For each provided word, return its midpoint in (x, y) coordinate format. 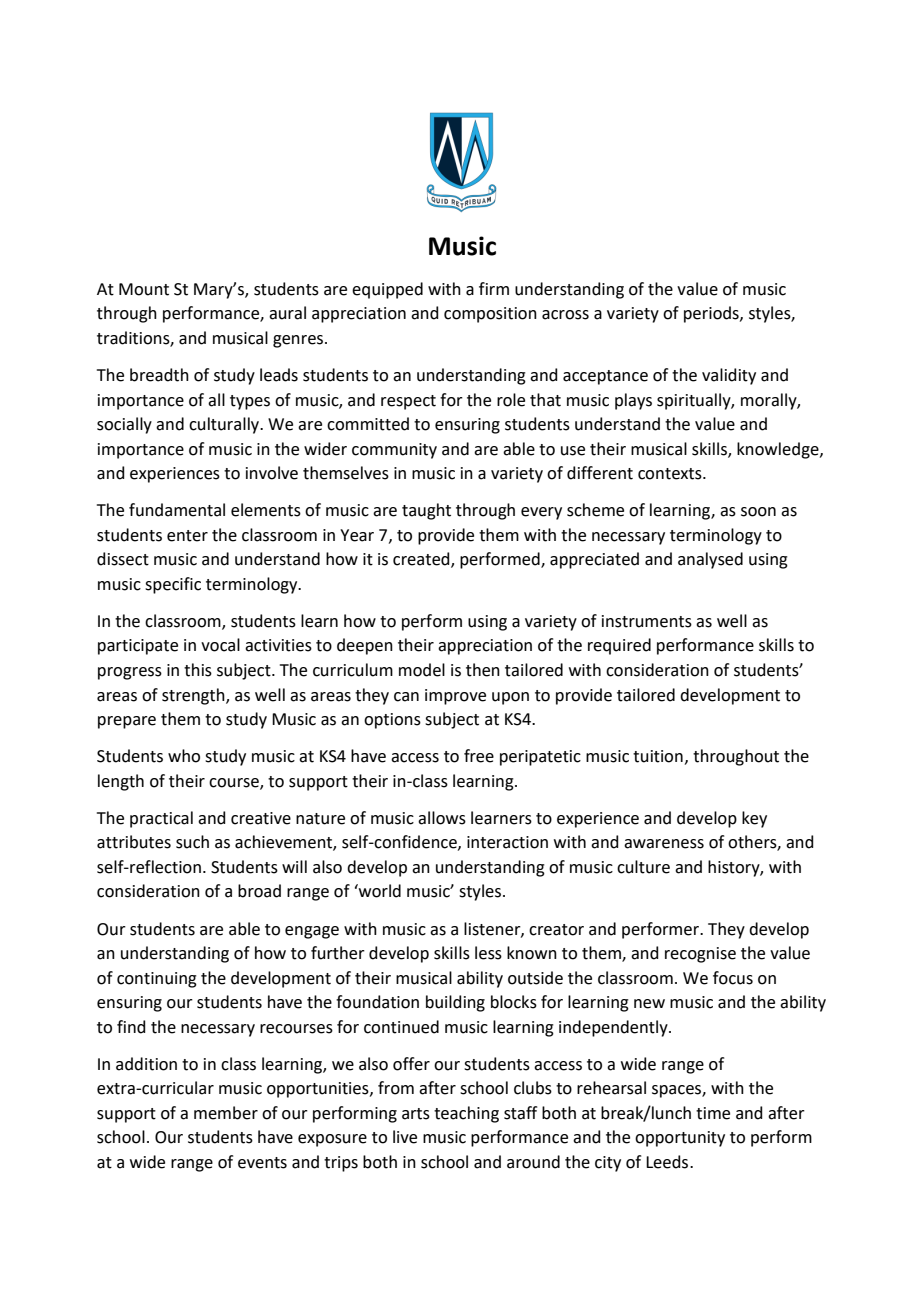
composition (490, 315)
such (192, 842)
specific (173, 585)
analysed (710, 560)
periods (712, 314)
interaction (507, 842)
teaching (466, 1114)
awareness (664, 844)
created (422, 560)
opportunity (680, 1139)
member (226, 1113)
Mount (144, 289)
